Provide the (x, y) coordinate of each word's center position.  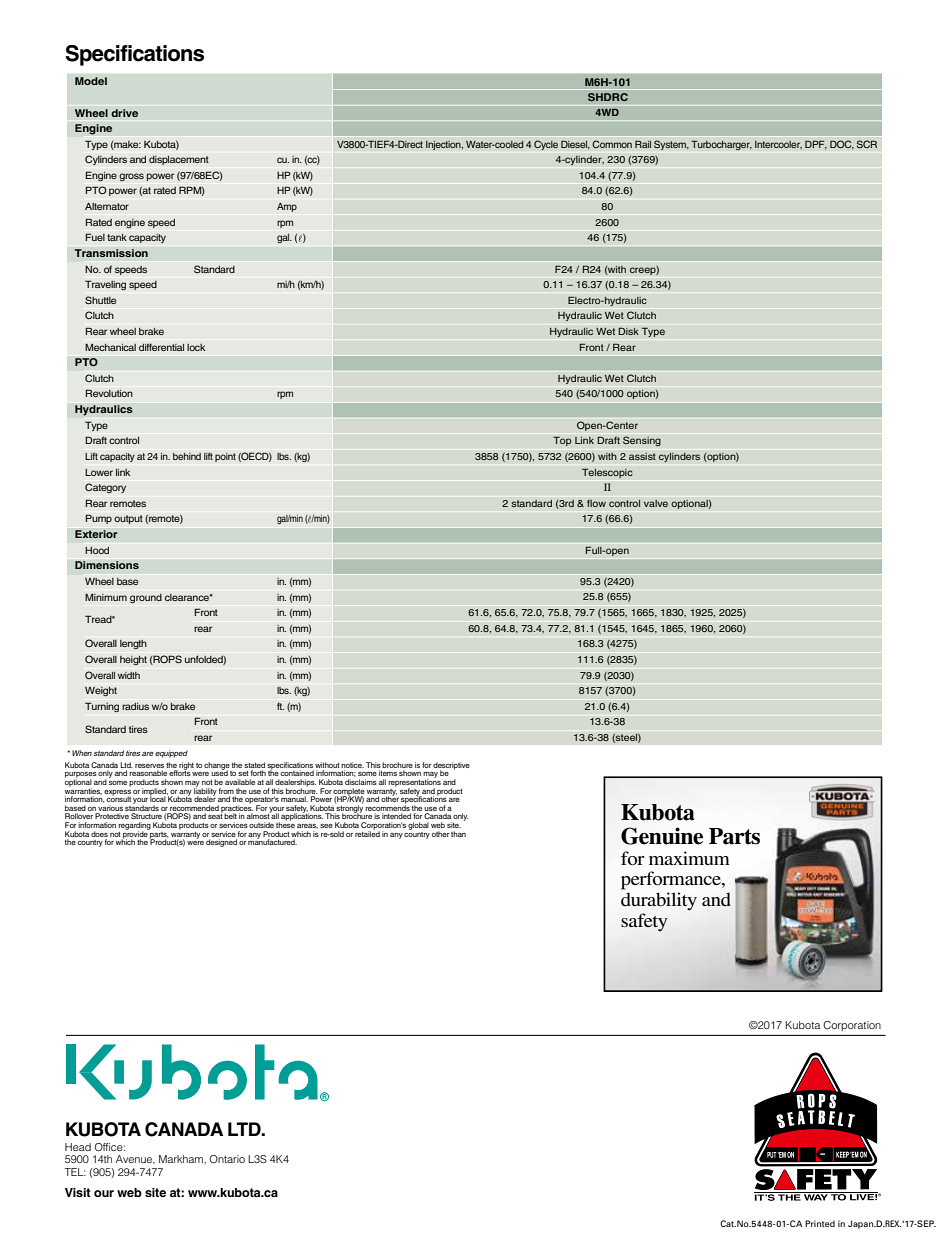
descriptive (451, 767)
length (133, 645)
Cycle (546, 145)
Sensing (642, 441)
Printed (820, 1223)
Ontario (227, 1159)
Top (562, 441)
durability (659, 901)
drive (124, 113)
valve (656, 503)
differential (161, 347)
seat (215, 815)
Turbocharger (721, 145)
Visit (78, 1192)
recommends (388, 807)
